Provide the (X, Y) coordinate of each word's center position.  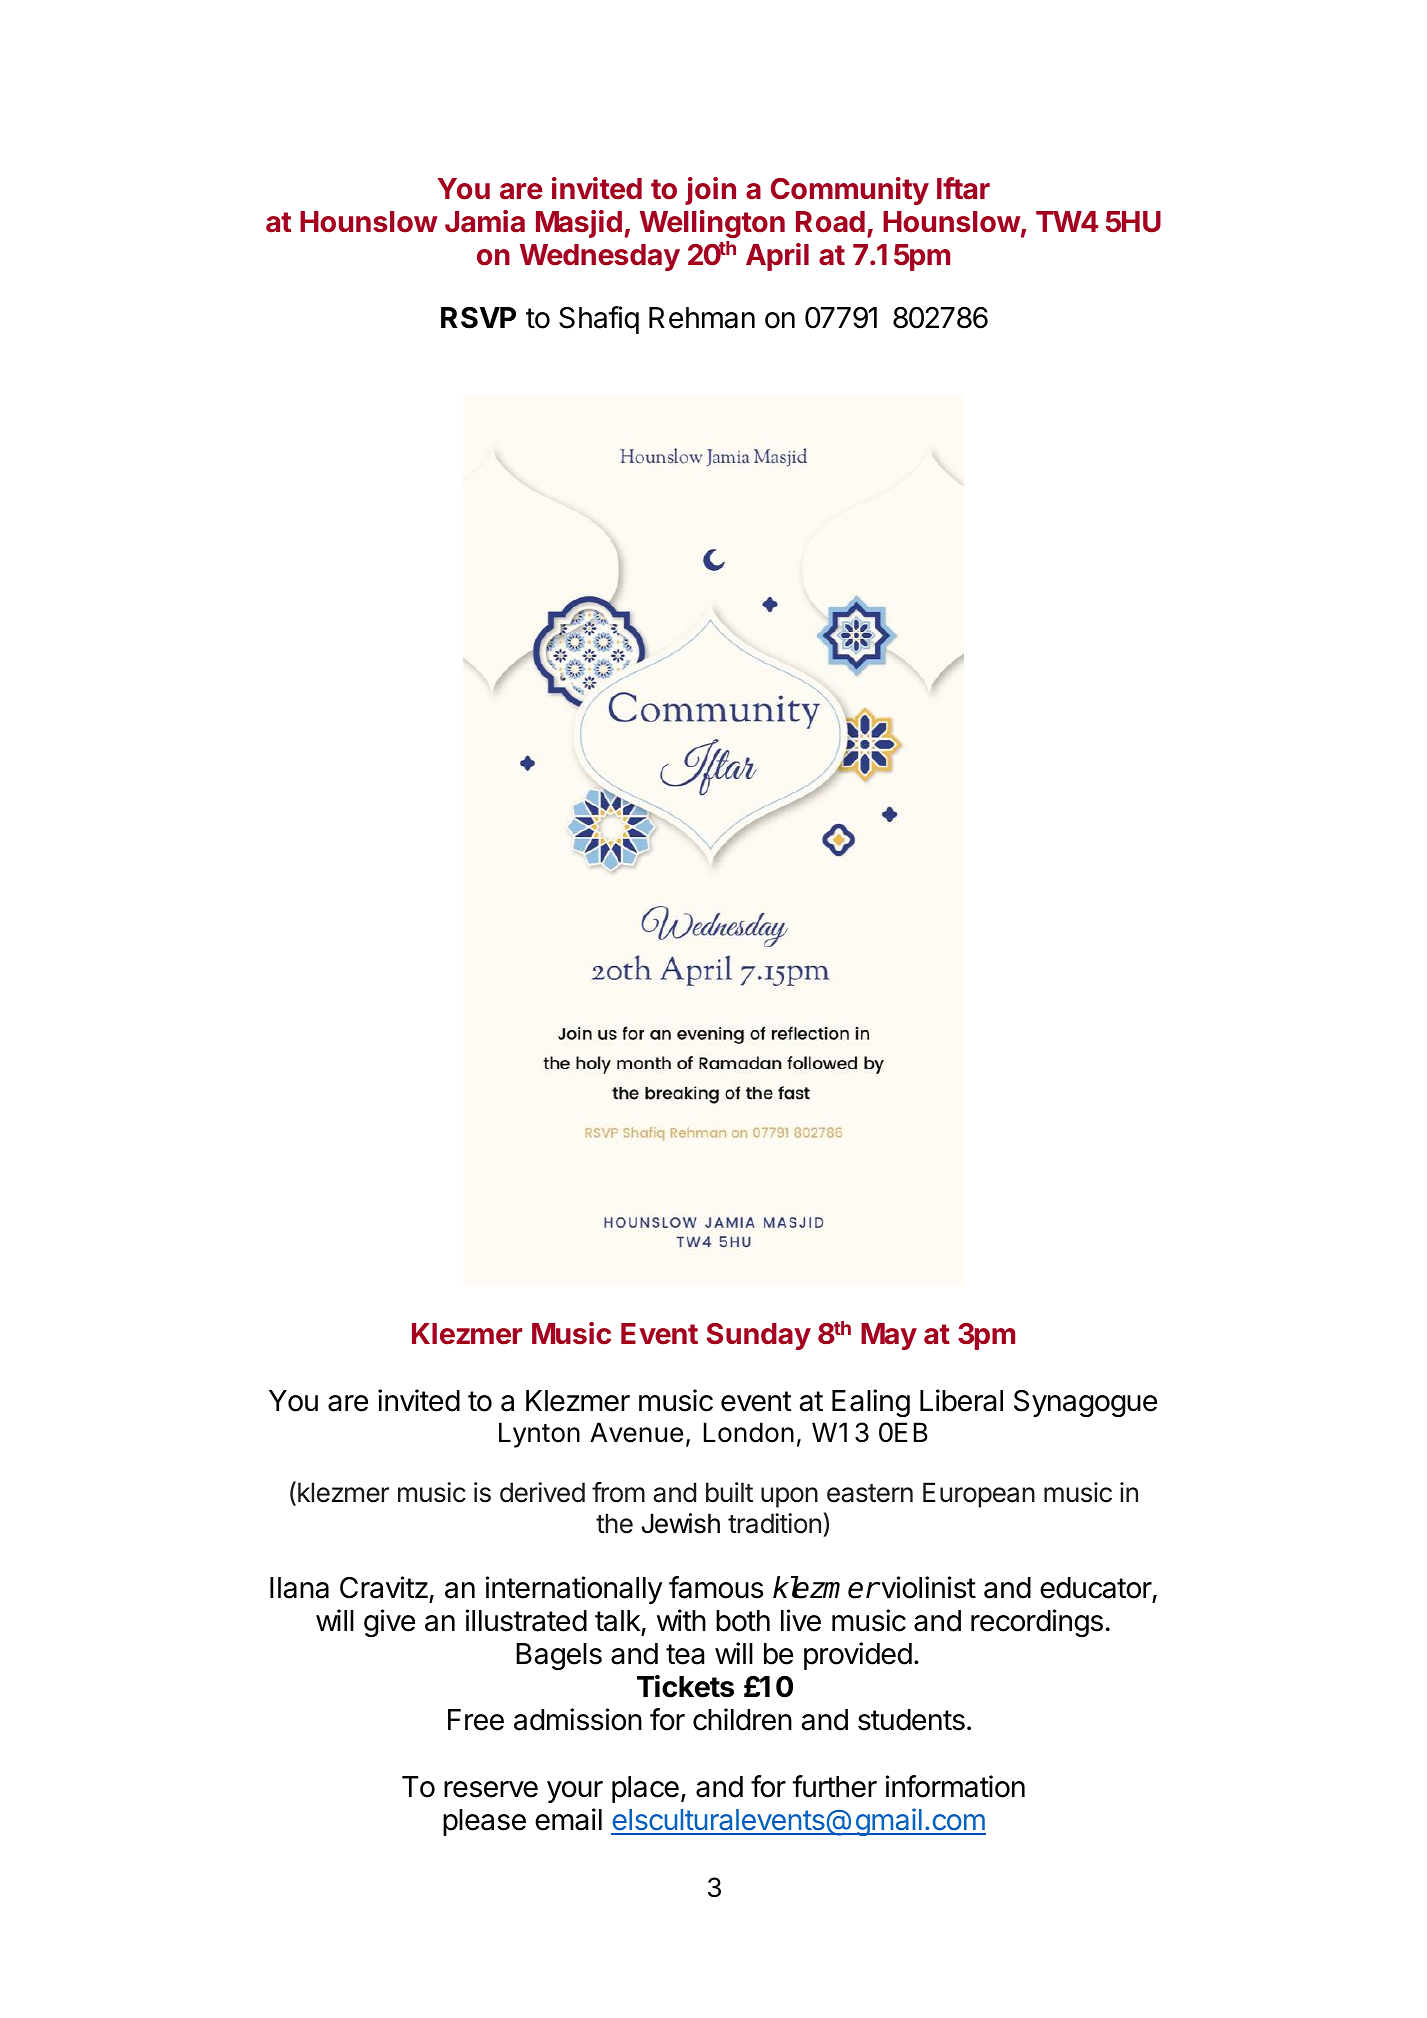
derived (542, 1492)
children (742, 1719)
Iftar (963, 188)
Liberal (961, 1400)
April (777, 257)
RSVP (478, 318)
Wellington (712, 224)
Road (830, 222)
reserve (491, 1789)
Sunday (759, 1336)
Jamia (485, 221)
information (955, 1786)
